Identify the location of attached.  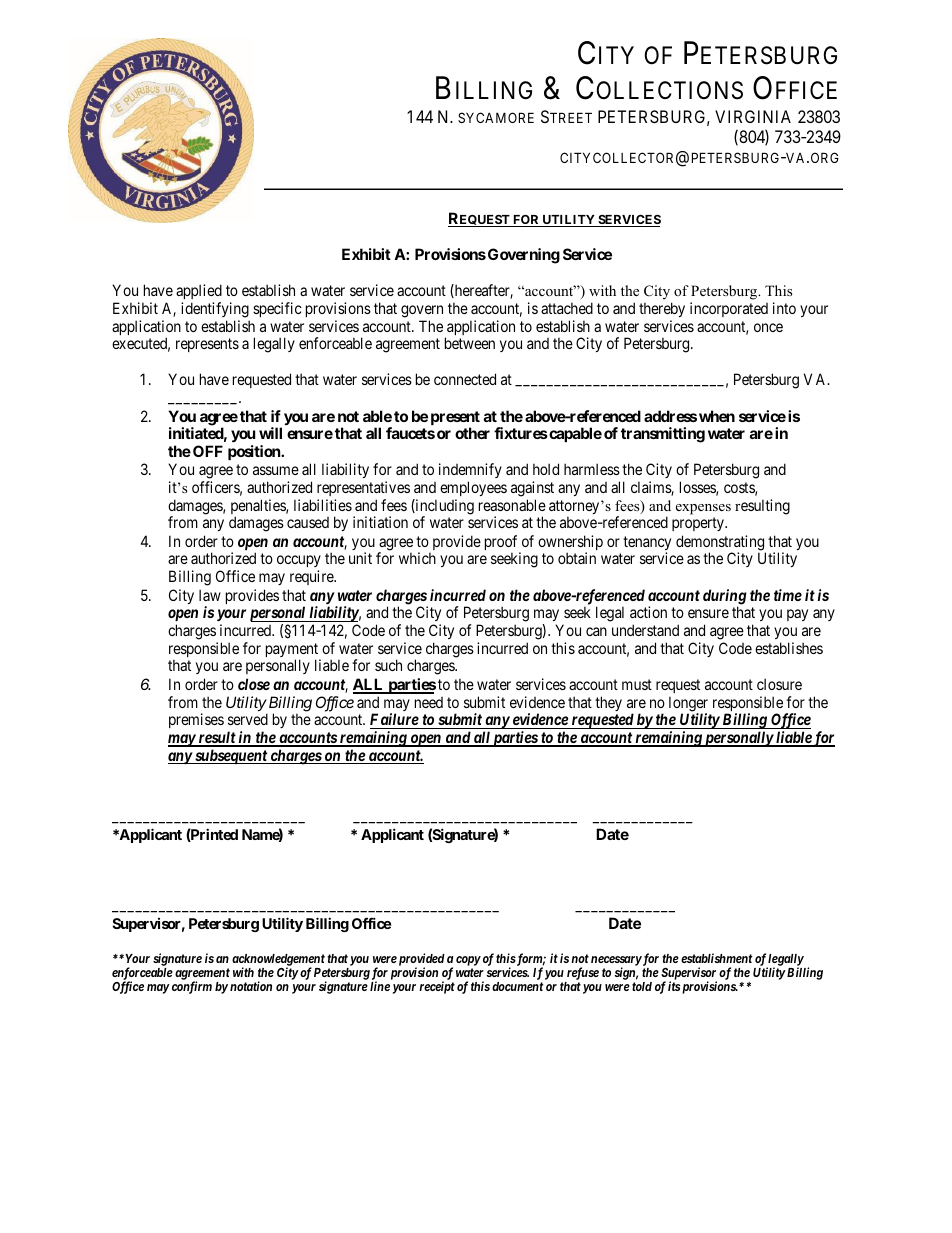
(567, 308).
